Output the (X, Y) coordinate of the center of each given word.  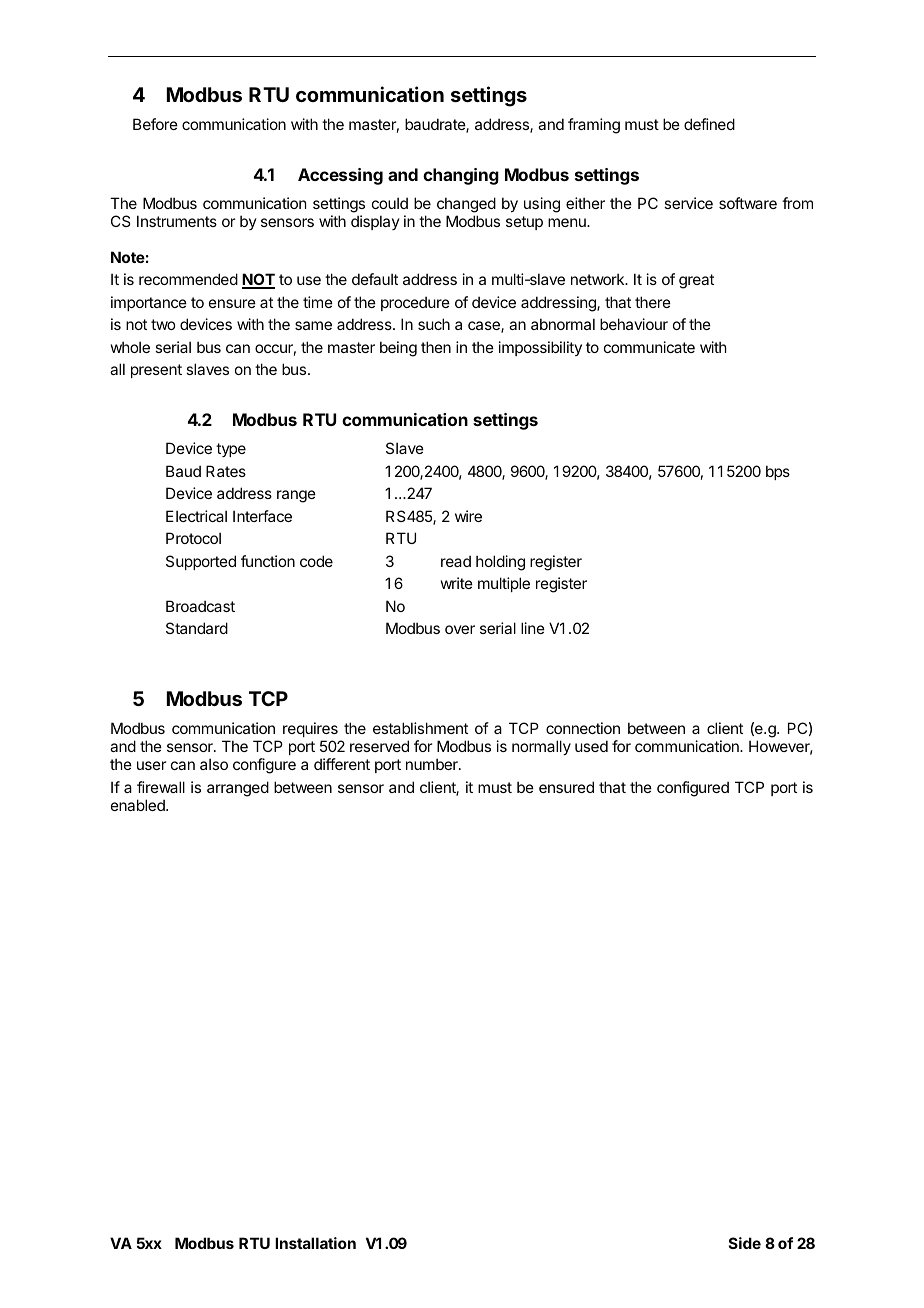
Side (745, 1243)
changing (461, 176)
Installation (315, 1243)
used (591, 746)
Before (155, 124)
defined (709, 124)
